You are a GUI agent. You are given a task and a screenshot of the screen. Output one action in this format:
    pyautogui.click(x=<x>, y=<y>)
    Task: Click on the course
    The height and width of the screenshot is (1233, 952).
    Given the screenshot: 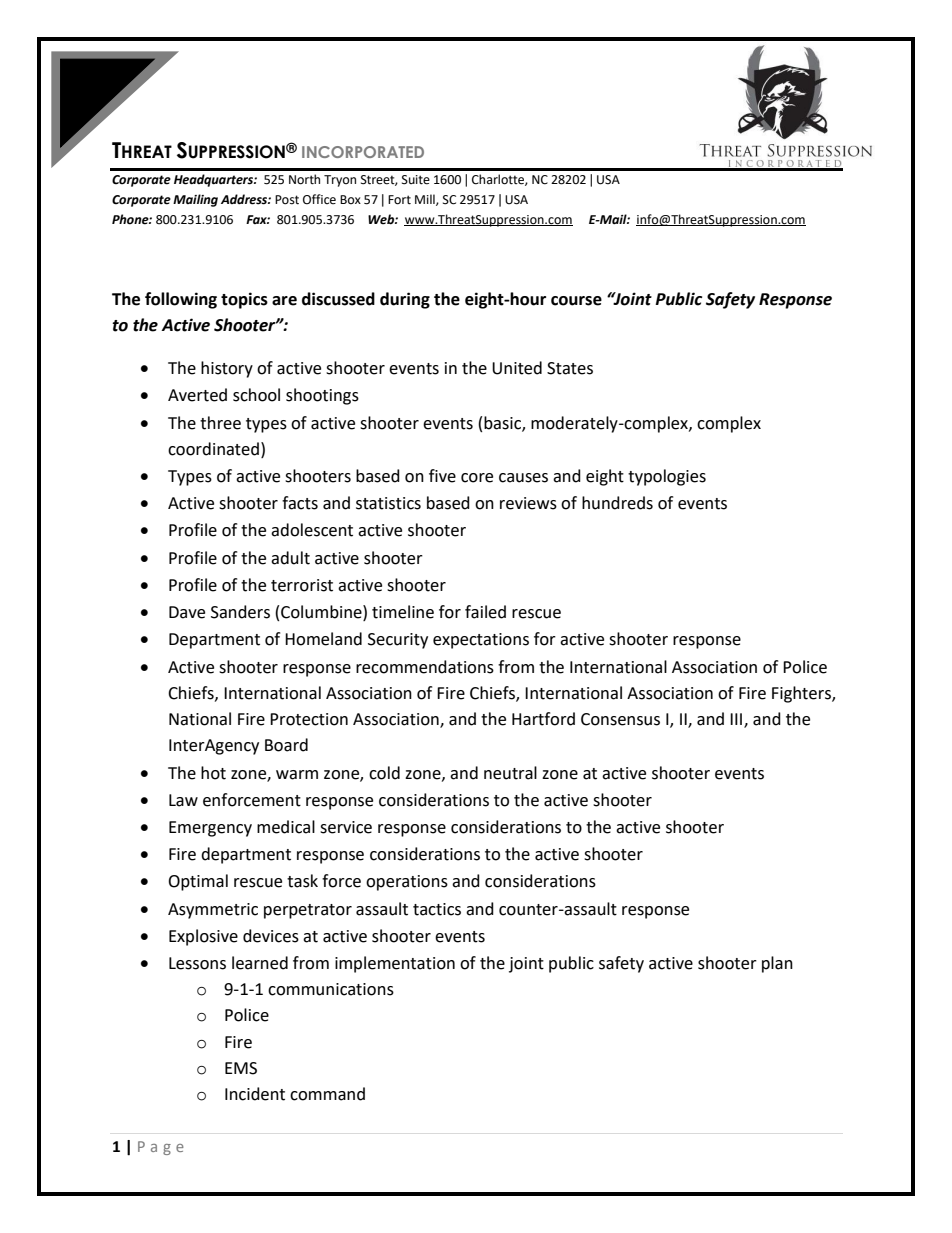 What is the action you would take?
    pyautogui.click(x=576, y=301)
